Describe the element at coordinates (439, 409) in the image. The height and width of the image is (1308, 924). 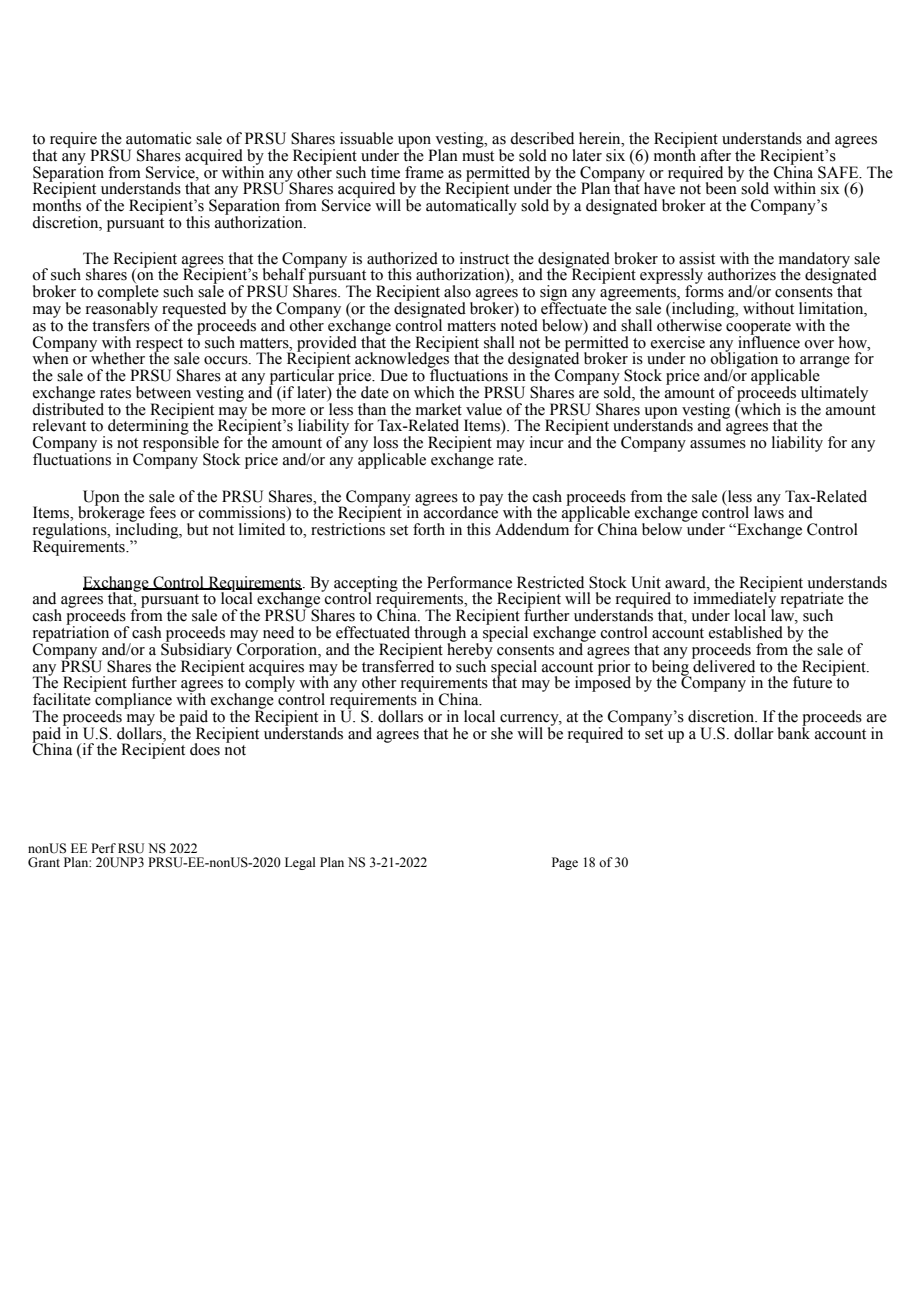
I see `market` at that location.
